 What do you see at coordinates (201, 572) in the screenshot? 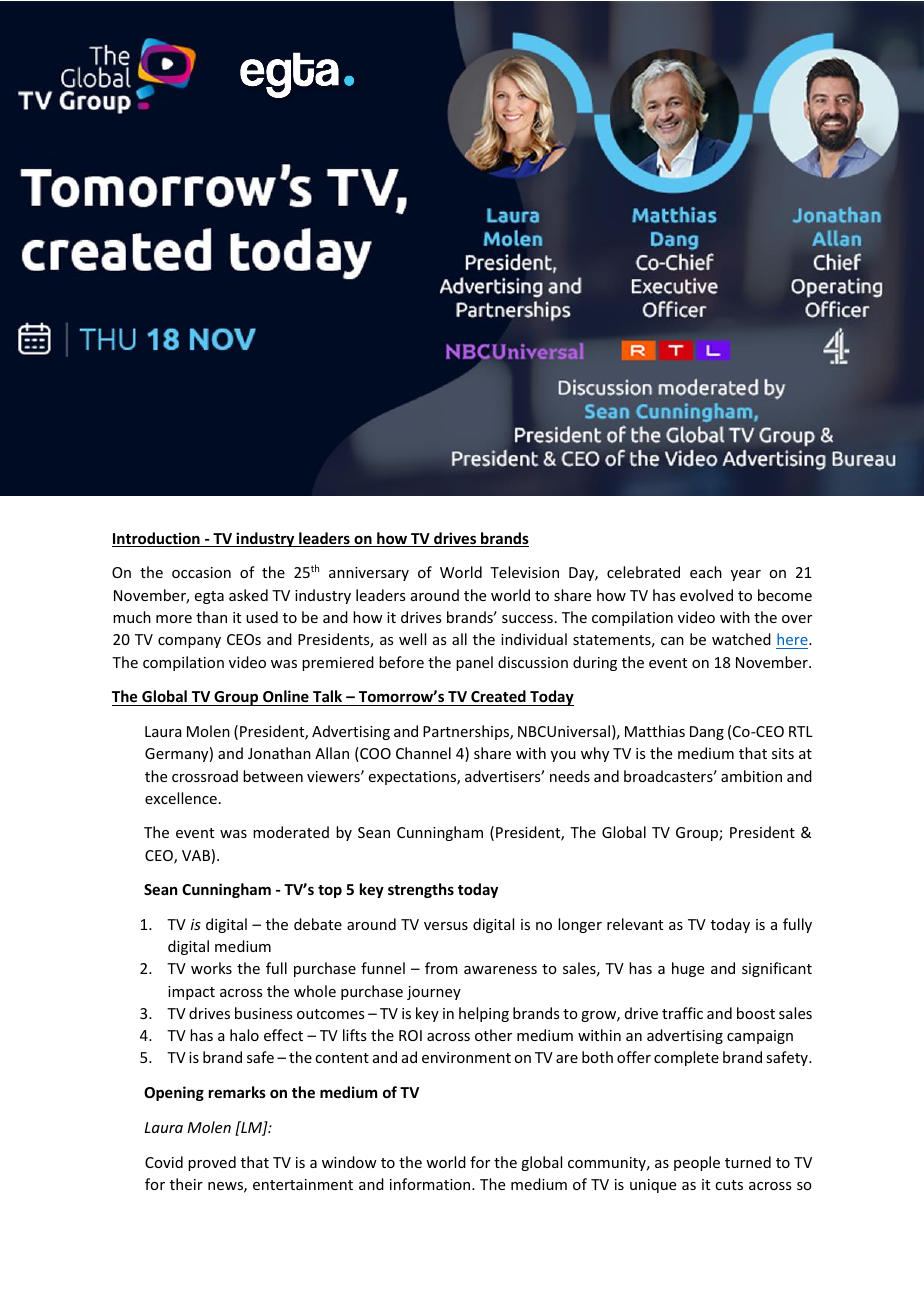
I see `occasion` at bounding box center [201, 572].
